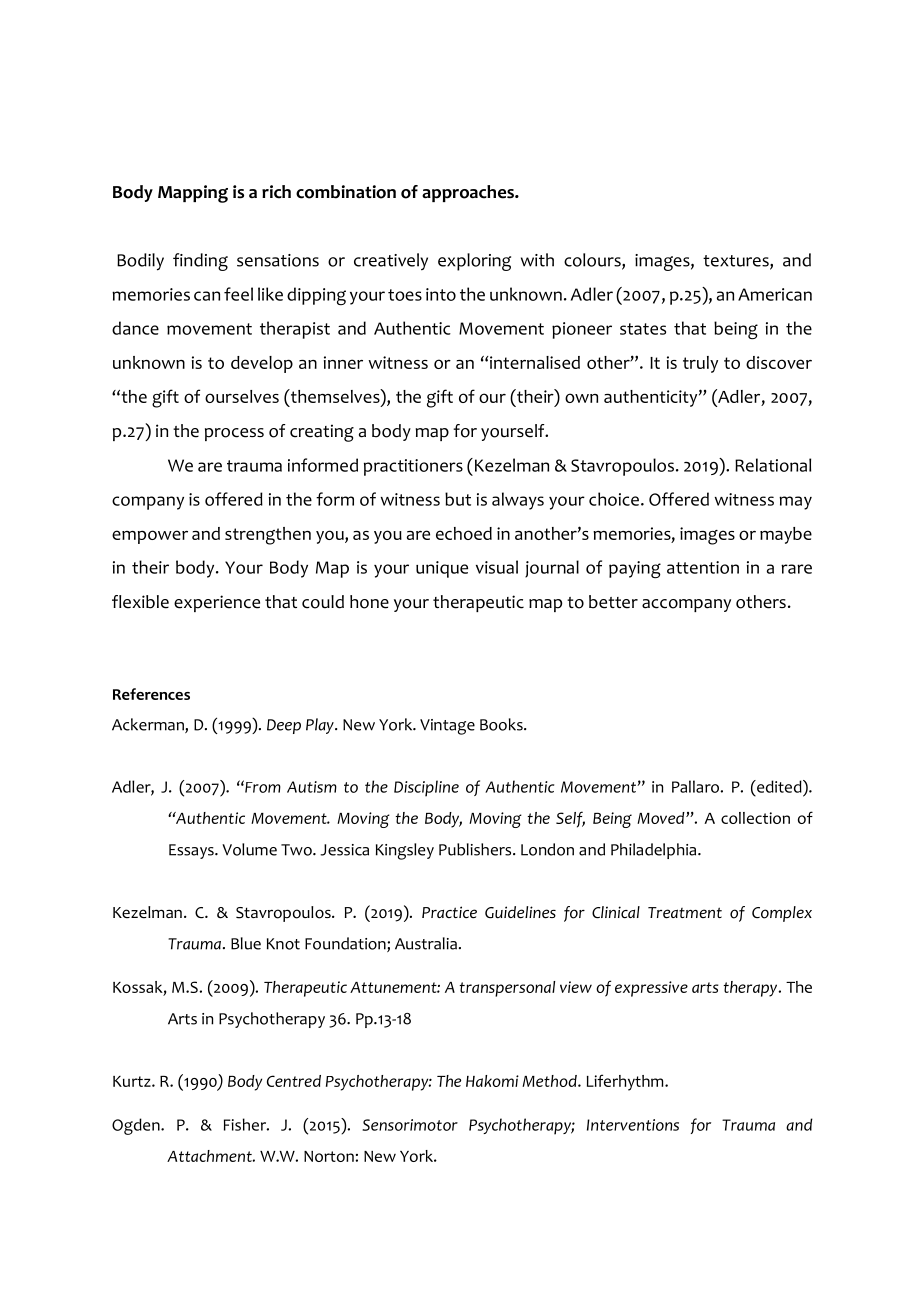  I want to click on approaches, so click(469, 193).
